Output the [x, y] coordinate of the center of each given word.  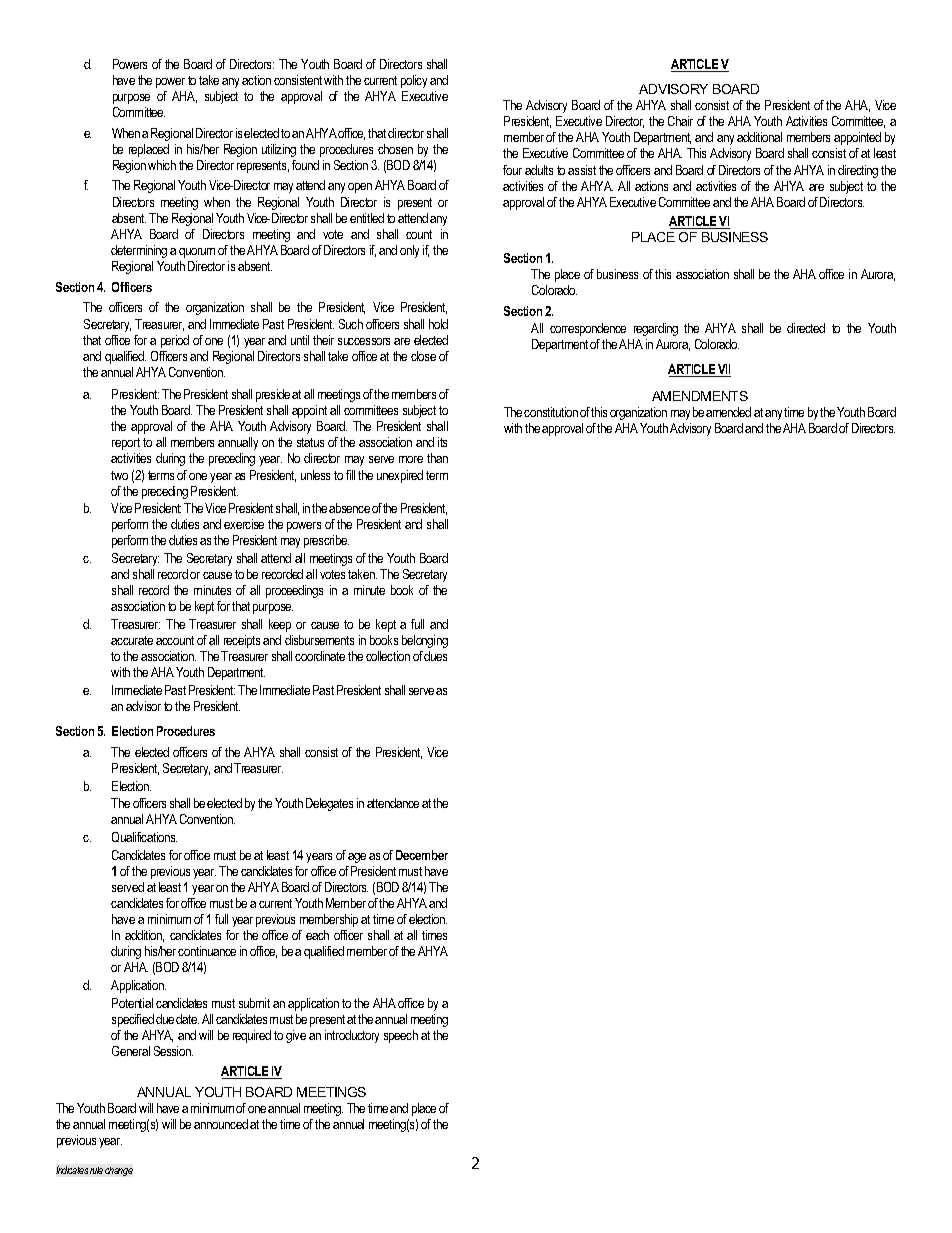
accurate [132, 640]
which [162, 165]
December [422, 855]
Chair [680, 121]
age [357, 858]
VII [724, 370]
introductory [352, 1036]
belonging [425, 641]
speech [401, 1036]
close [423, 356]
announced [221, 1124]
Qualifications [144, 837]
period [175, 341]
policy [414, 81]
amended [728, 412]
